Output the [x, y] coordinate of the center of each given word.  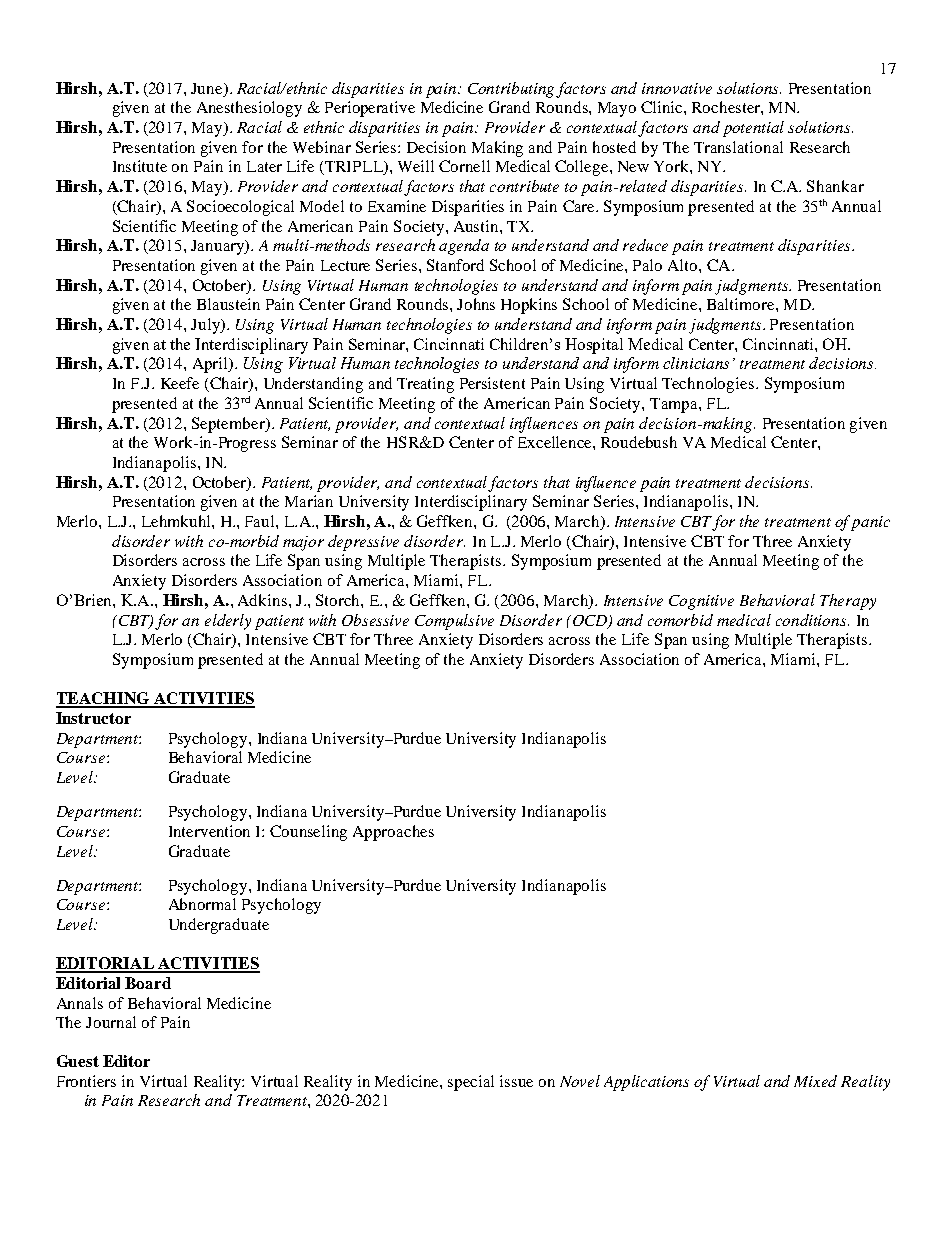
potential [753, 129]
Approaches [393, 833]
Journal [111, 1022]
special [471, 1083]
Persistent [492, 383]
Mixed [815, 1081]
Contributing [512, 90]
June [208, 88]
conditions [812, 620]
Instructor [93, 718]
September [229, 425]
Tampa [675, 405]
